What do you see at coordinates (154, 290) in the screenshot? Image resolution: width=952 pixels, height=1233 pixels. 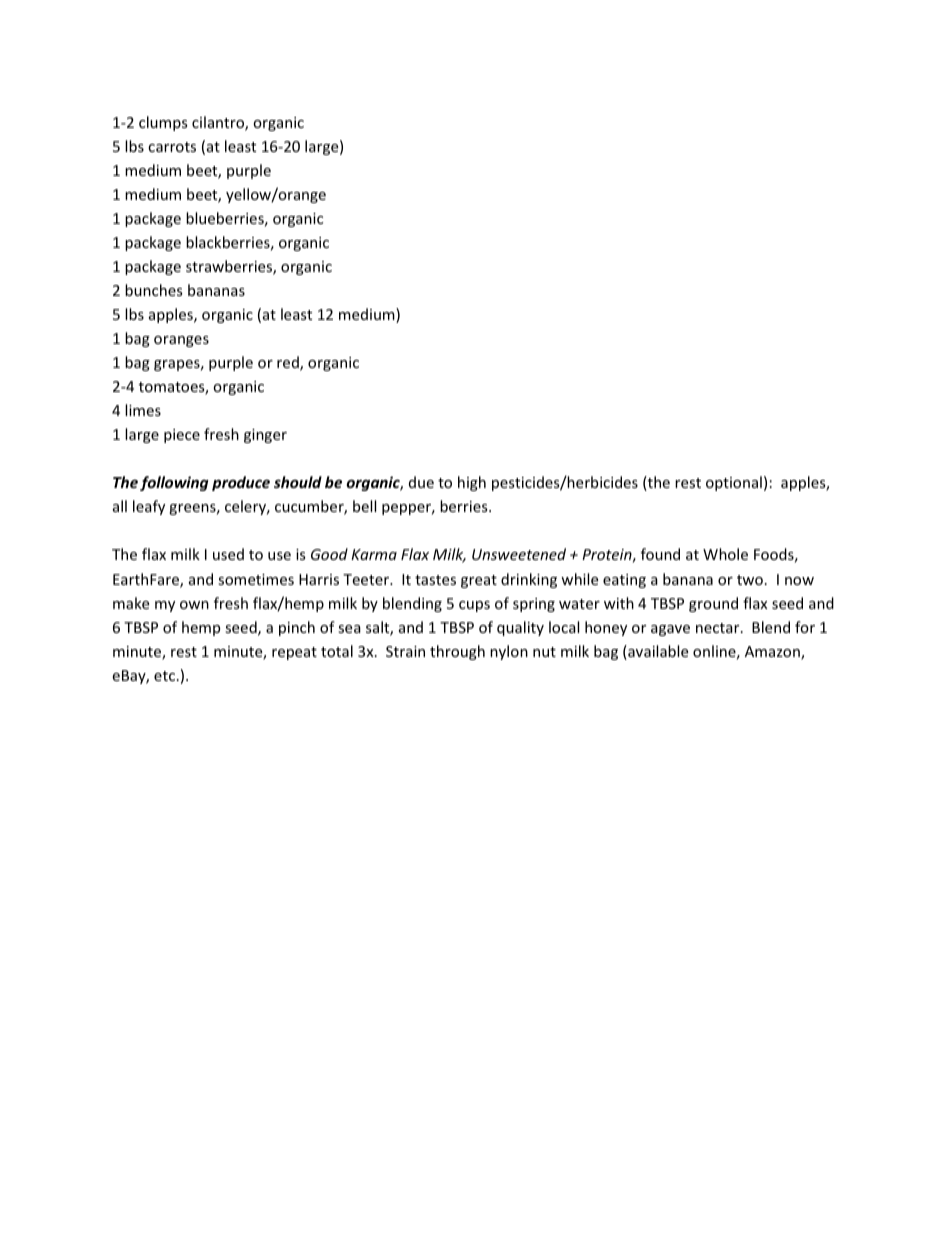 I see `bunches` at bounding box center [154, 290].
